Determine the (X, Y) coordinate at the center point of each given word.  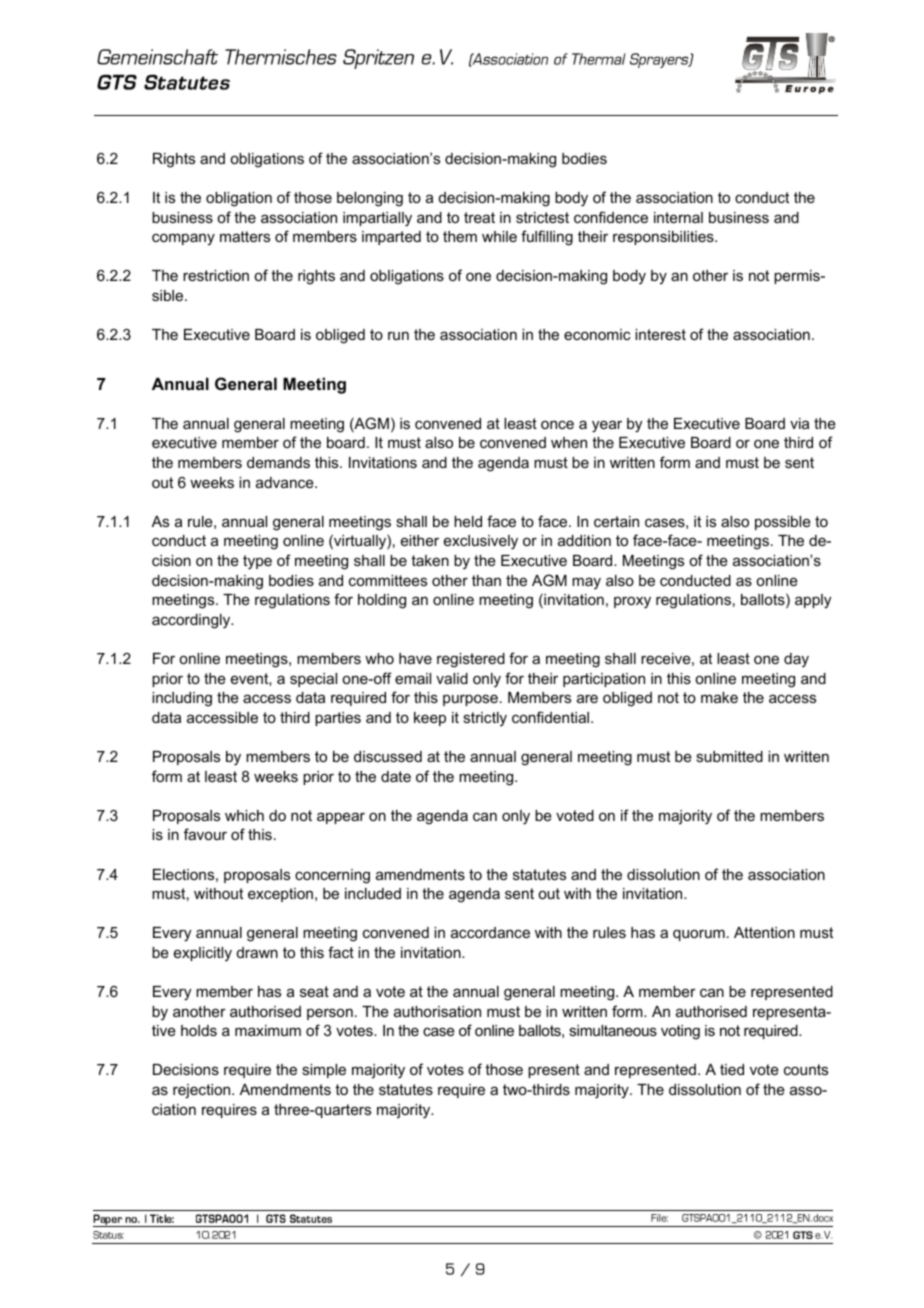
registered (471, 660)
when (569, 442)
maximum (268, 1030)
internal (678, 217)
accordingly (192, 621)
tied (732, 1069)
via (799, 423)
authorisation (437, 1011)
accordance (490, 932)
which (244, 815)
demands (278, 462)
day (796, 660)
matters (245, 236)
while (499, 236)
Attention (764, 932)
